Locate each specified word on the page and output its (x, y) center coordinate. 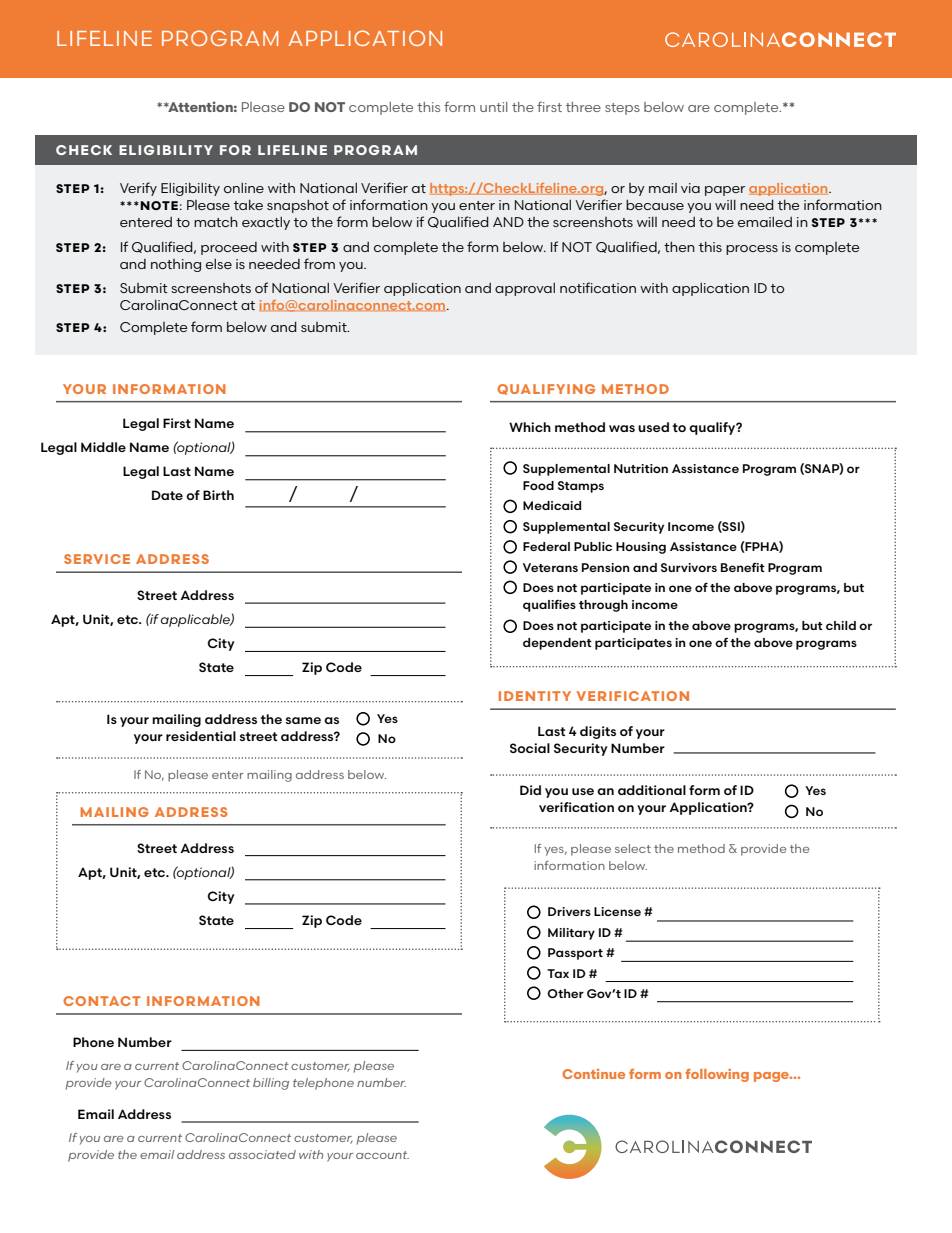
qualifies (549, 605)
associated (262, 1154)
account (382, 1155)
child (841, 625)
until (494, 107)
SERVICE (97, 559)
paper (725, 191)
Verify (138, 189)
